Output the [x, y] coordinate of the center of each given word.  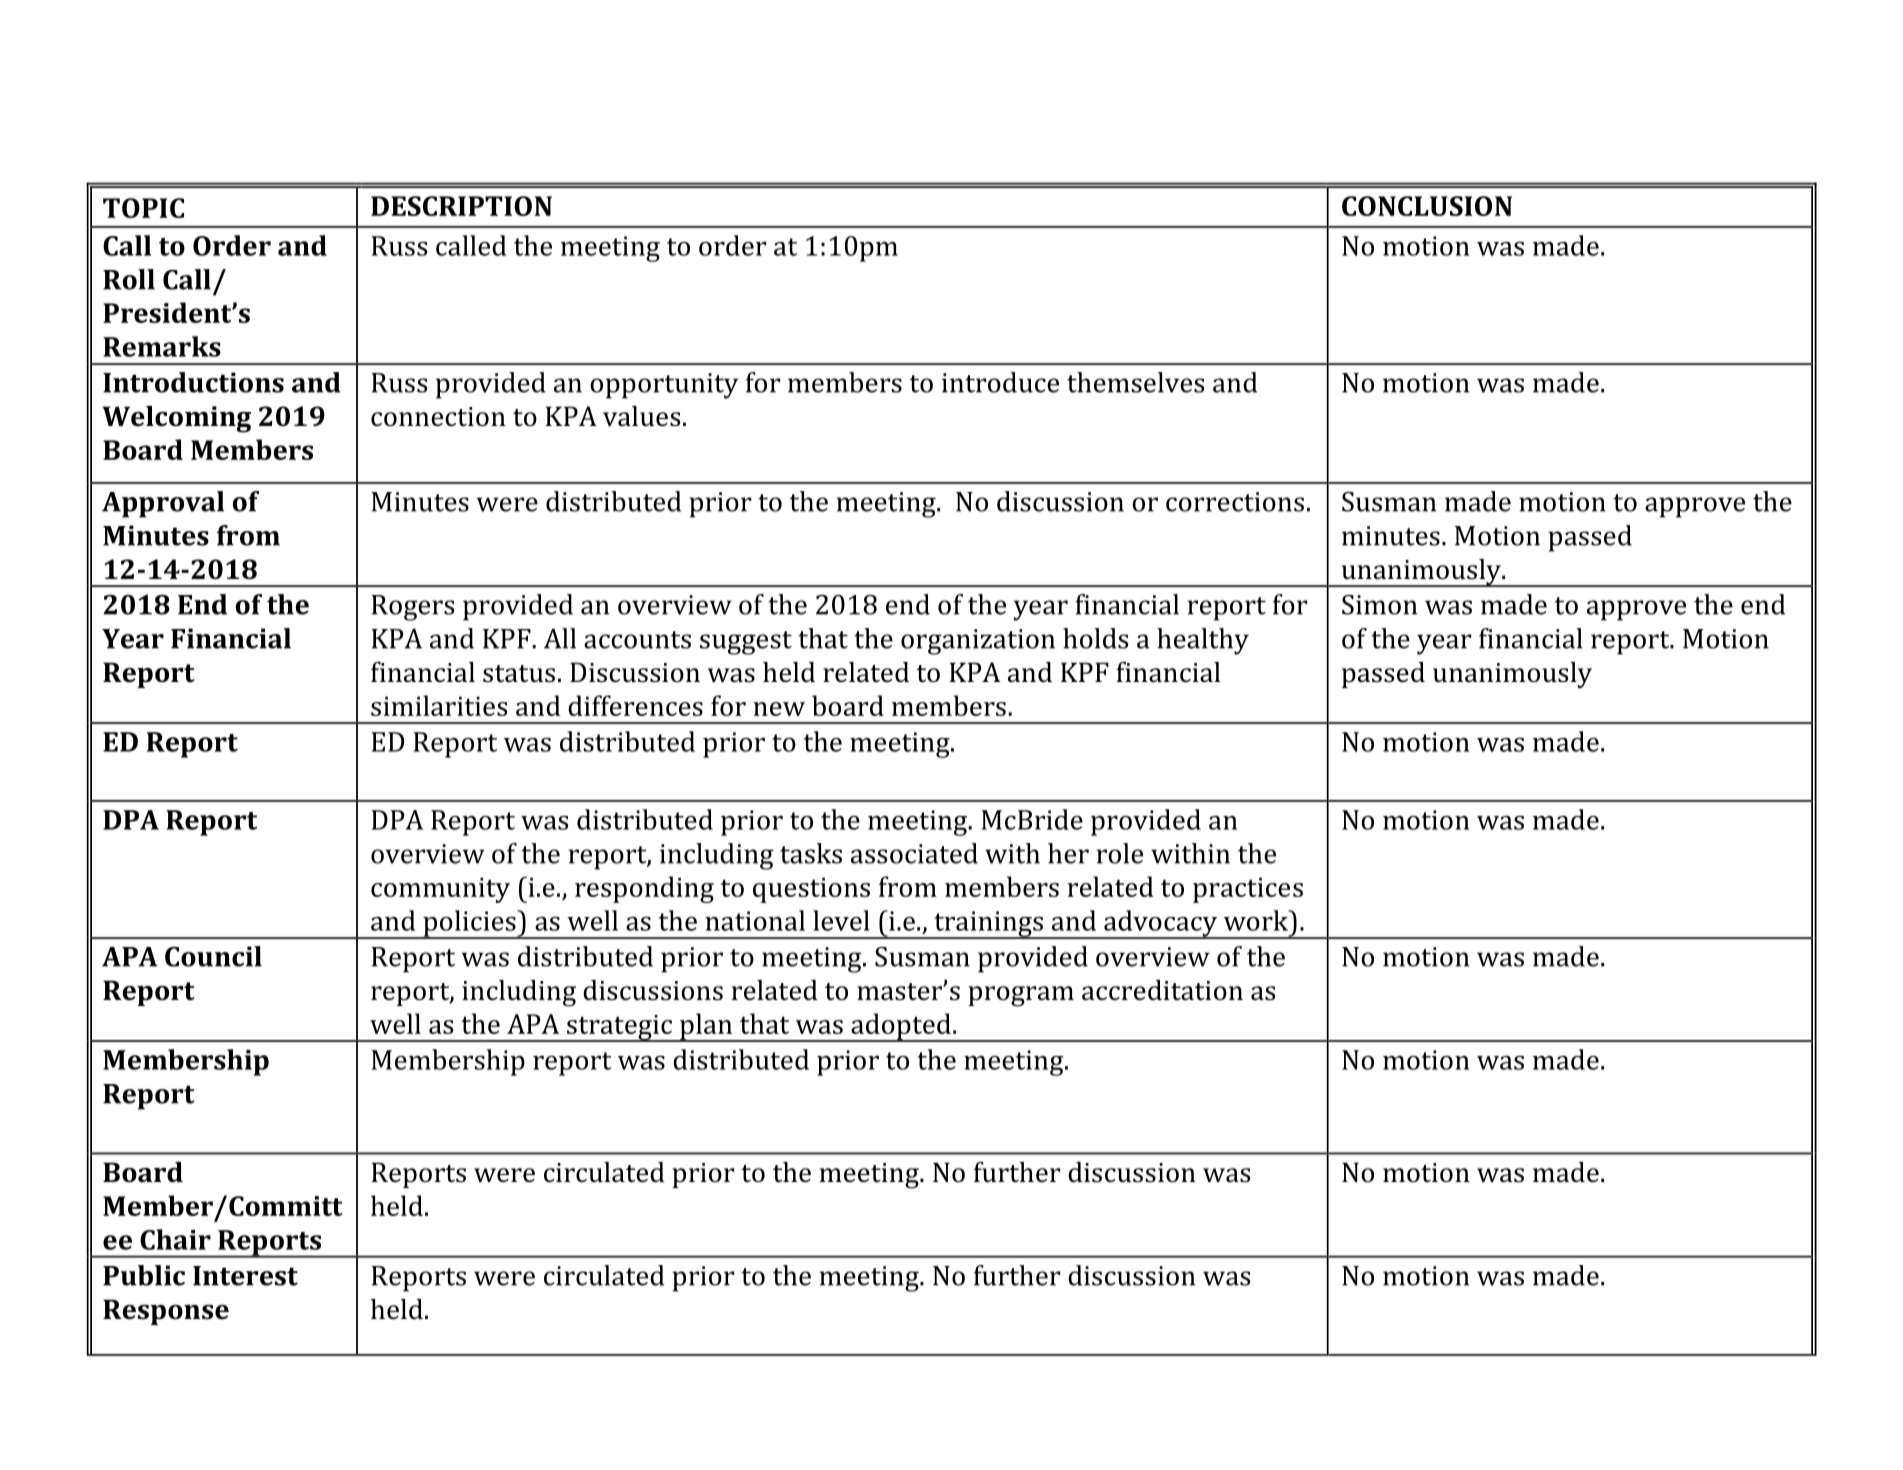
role [1119, 853]
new [779, 709]
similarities [439, 705]
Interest [245, 1276]
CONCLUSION [1427, 206]
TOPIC [143, 208]
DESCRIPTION [461, 206]
